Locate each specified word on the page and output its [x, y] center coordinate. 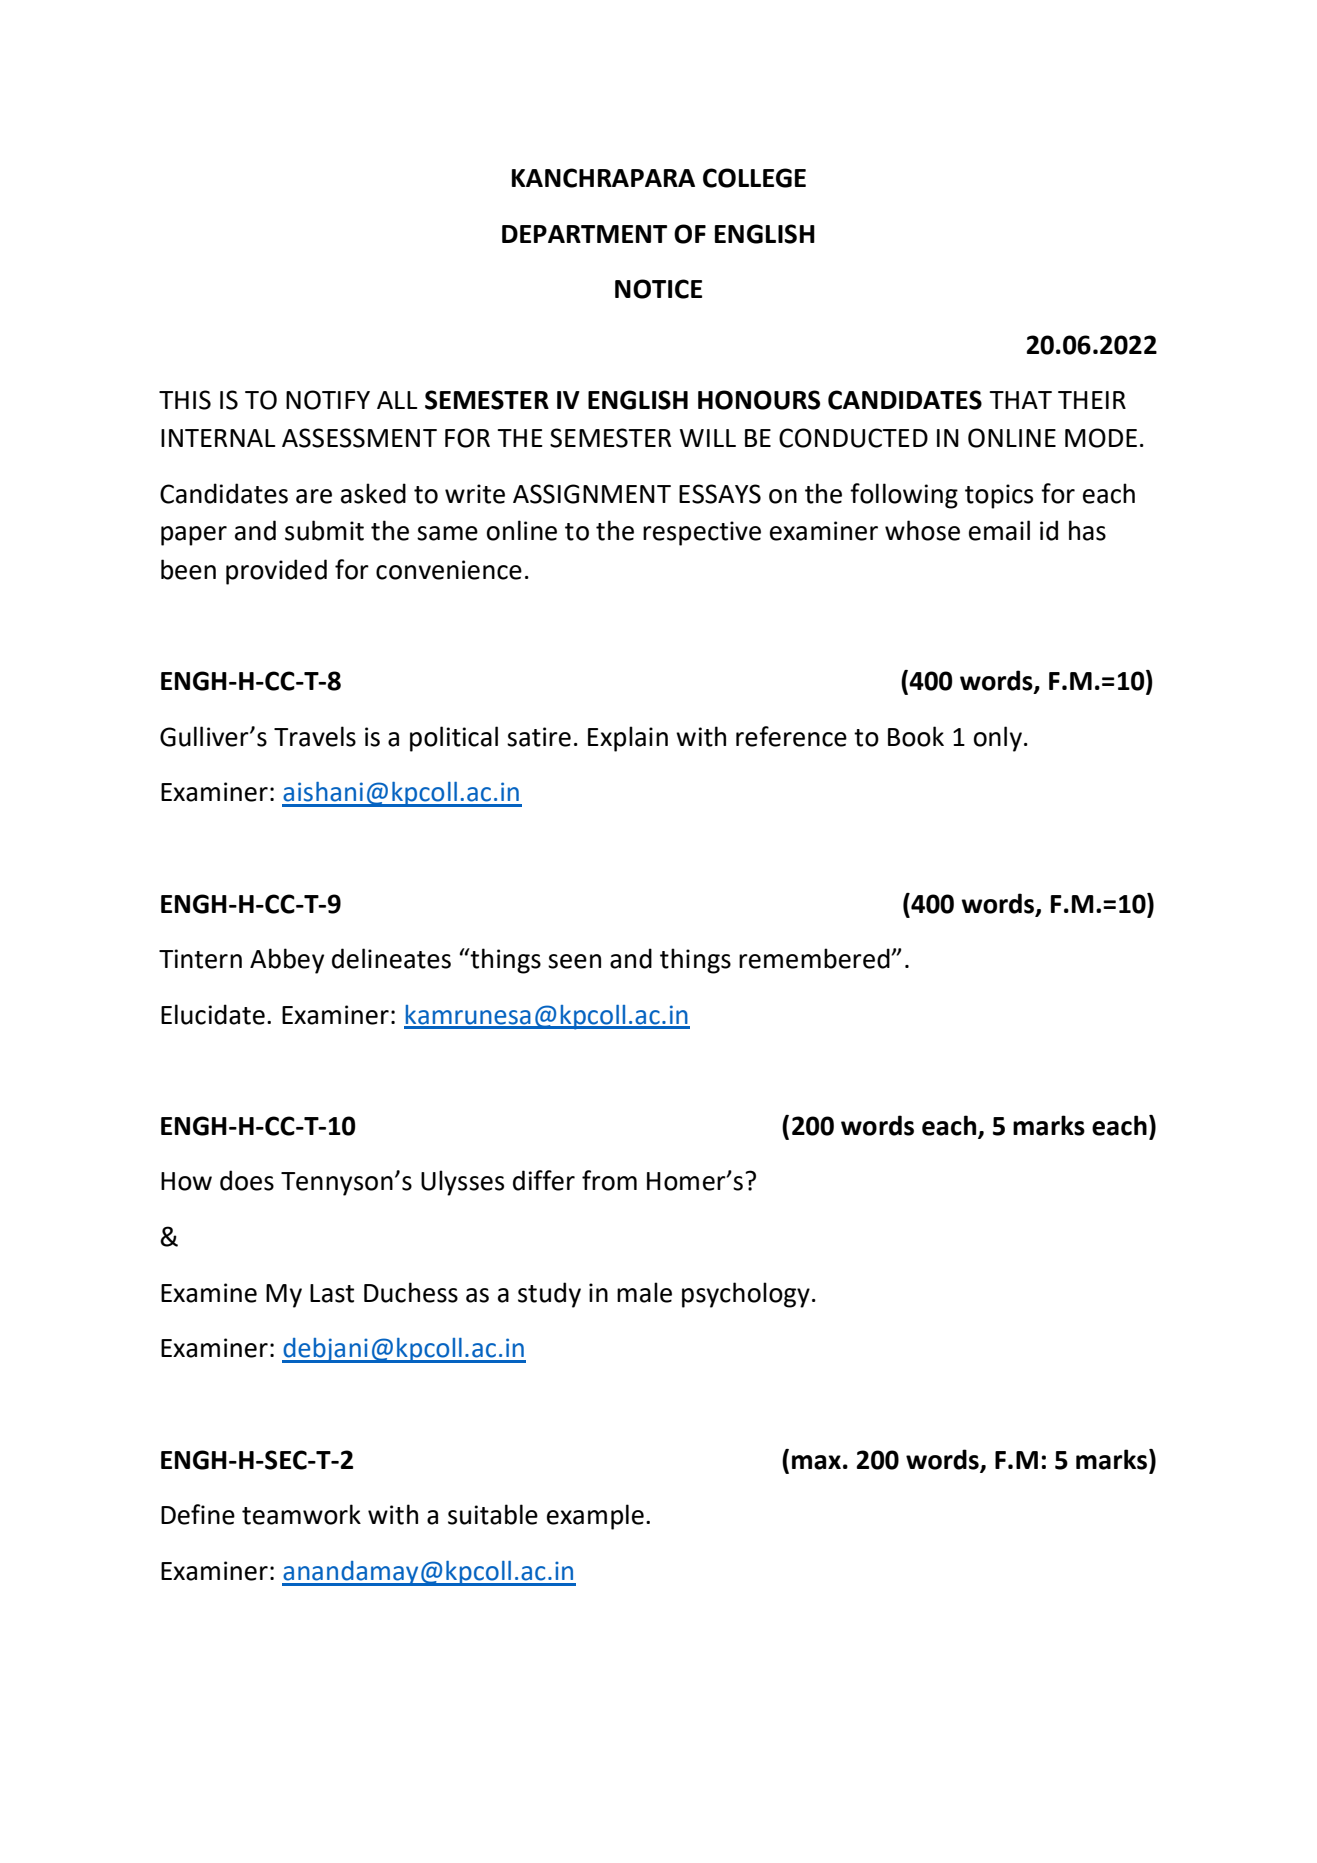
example [595, 1517]
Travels [315, 736]
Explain [628, 739]
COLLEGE [754, 178]
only [998, 739]
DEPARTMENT [584, 234]
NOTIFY [328, 400]
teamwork [301, 1514]
